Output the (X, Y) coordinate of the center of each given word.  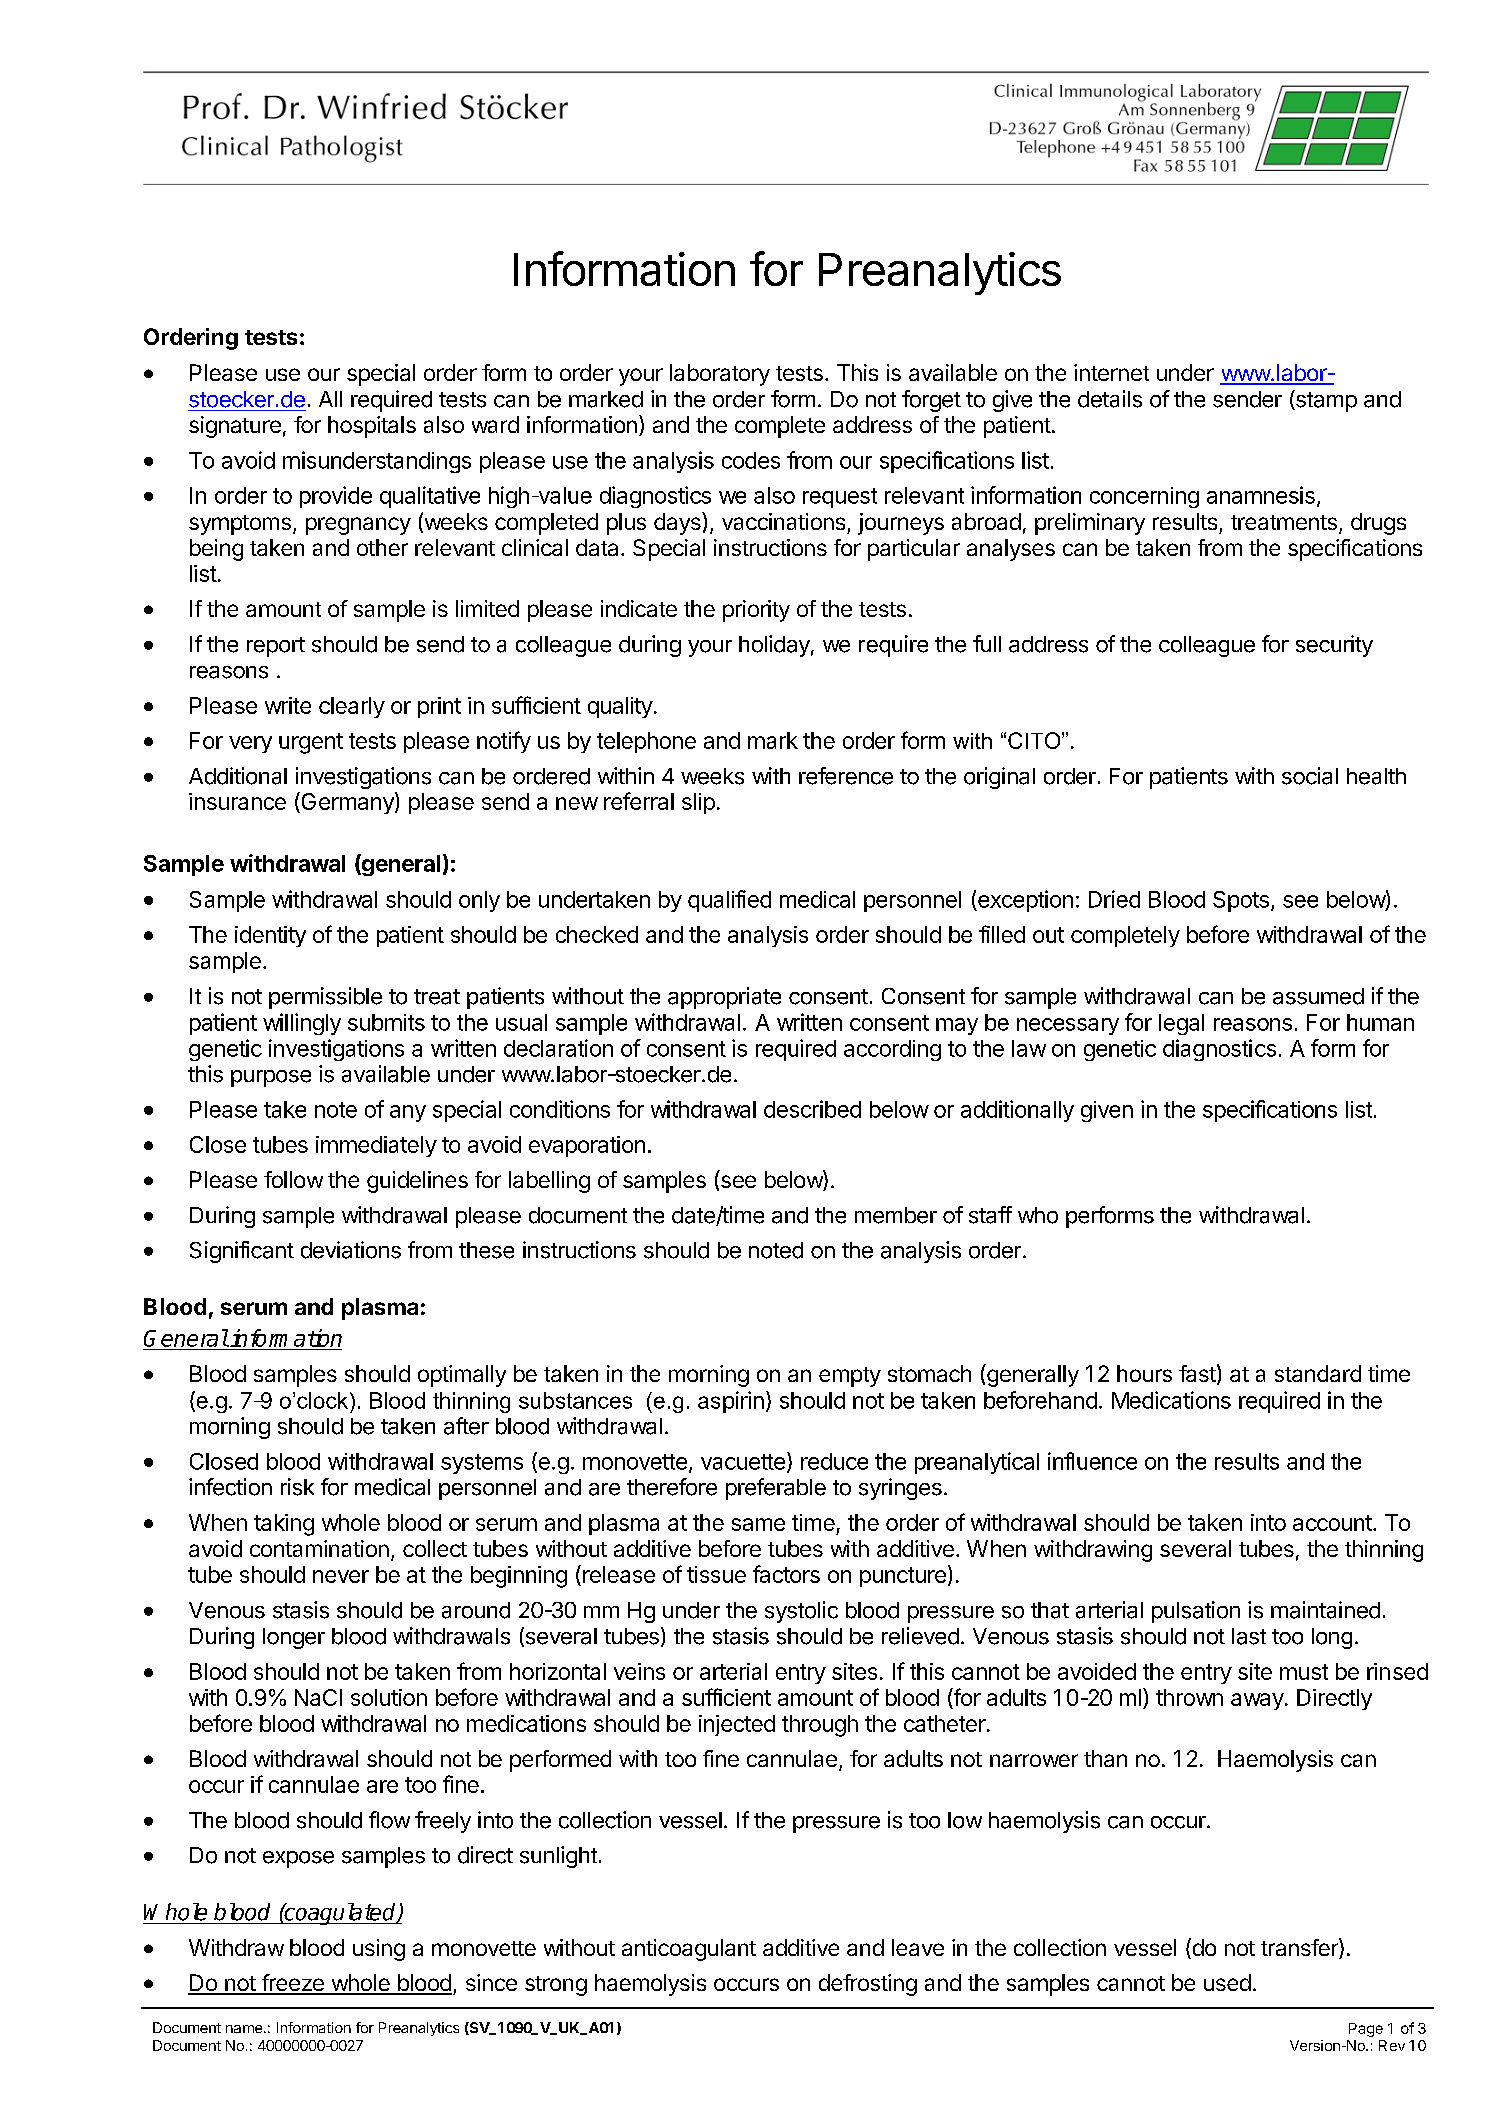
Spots (1241, 901)
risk (297, 1487)
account (1332, 1523)
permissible (325, 998)
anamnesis (1261, 495)
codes (751, 460)
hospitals (372, 427)
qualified (729, 901)
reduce (834, 1461)
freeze (293, 1984)
